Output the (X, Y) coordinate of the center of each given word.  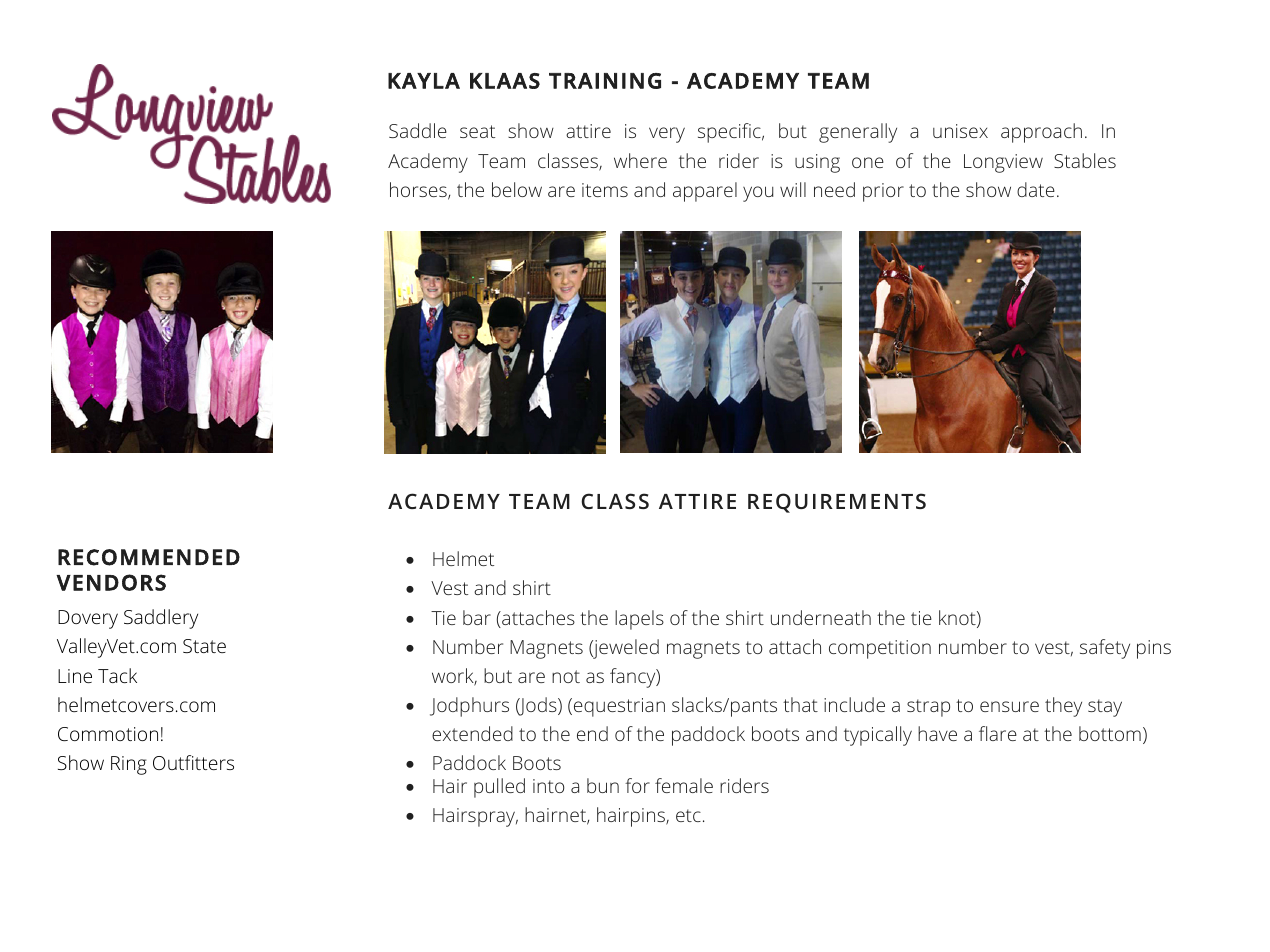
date (1036, 189)
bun (603, 785)
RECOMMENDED (149, 557)
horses (419, 191)
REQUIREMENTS (837, 503)
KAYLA (424, 81)
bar (477, 617)
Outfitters (193, 762)
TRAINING (605, 81)
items (605, 190)
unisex (960, 131)
